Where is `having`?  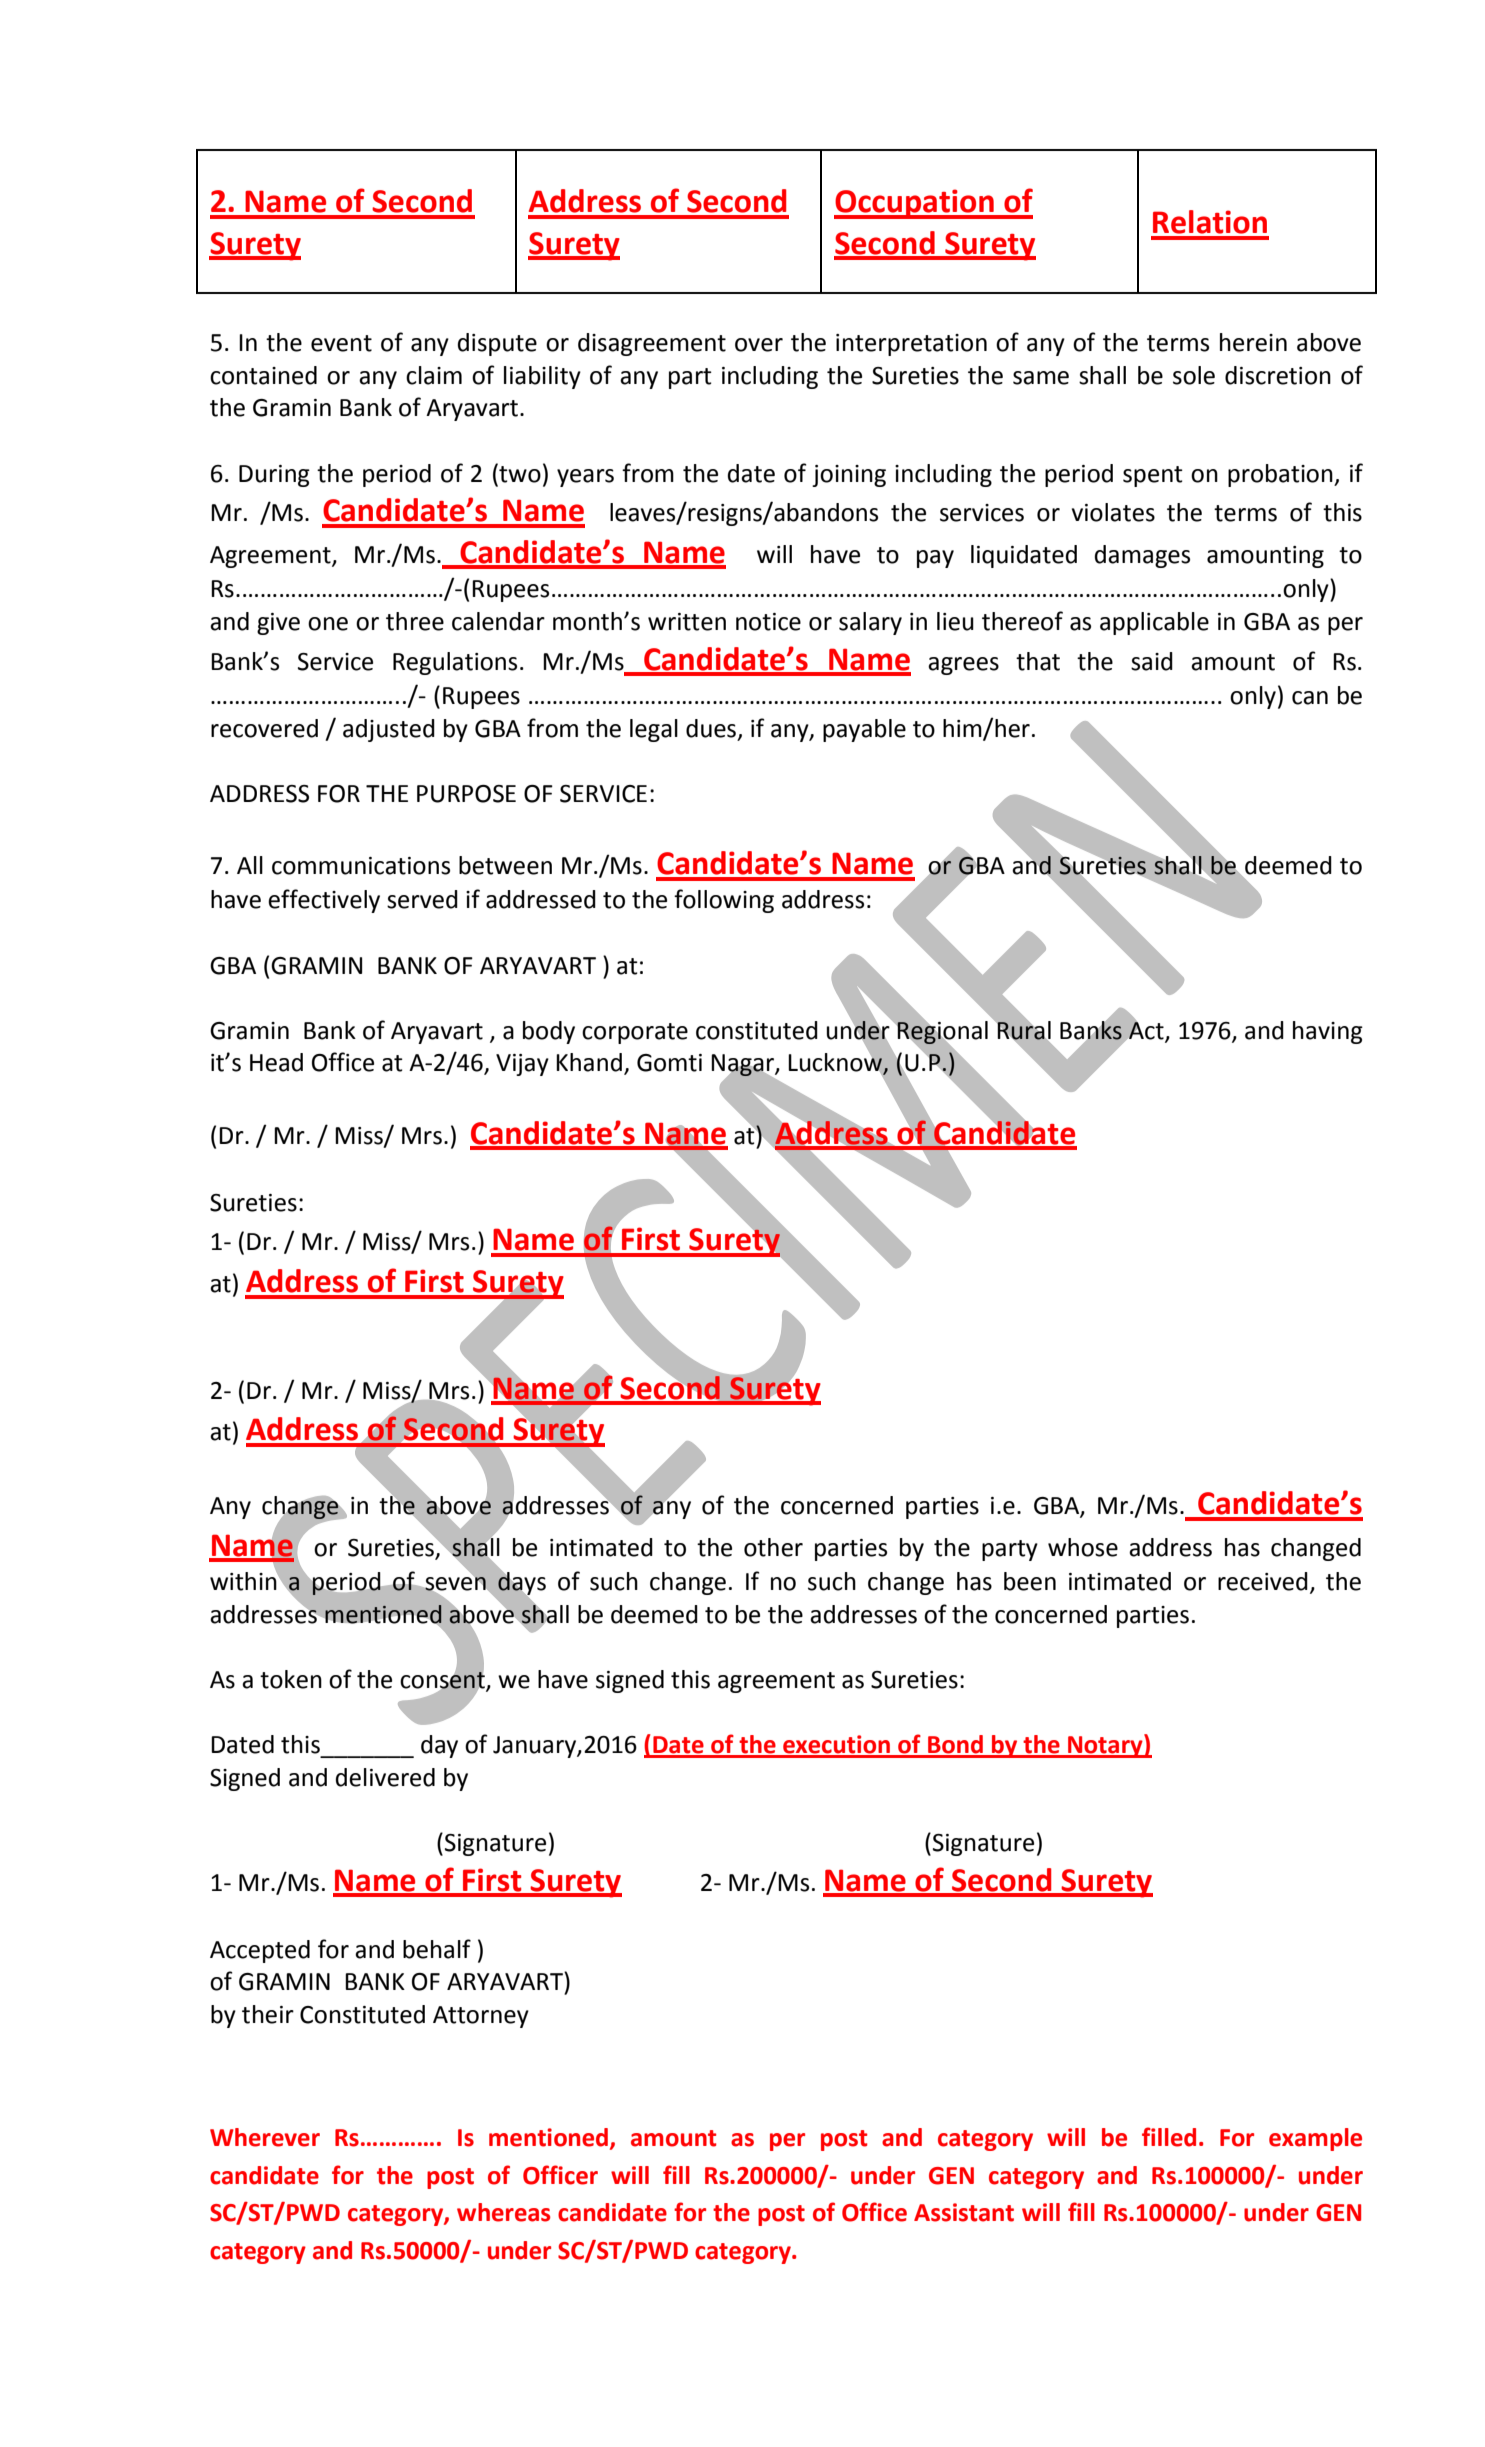
having is located at coordinates (1328, 1032).
